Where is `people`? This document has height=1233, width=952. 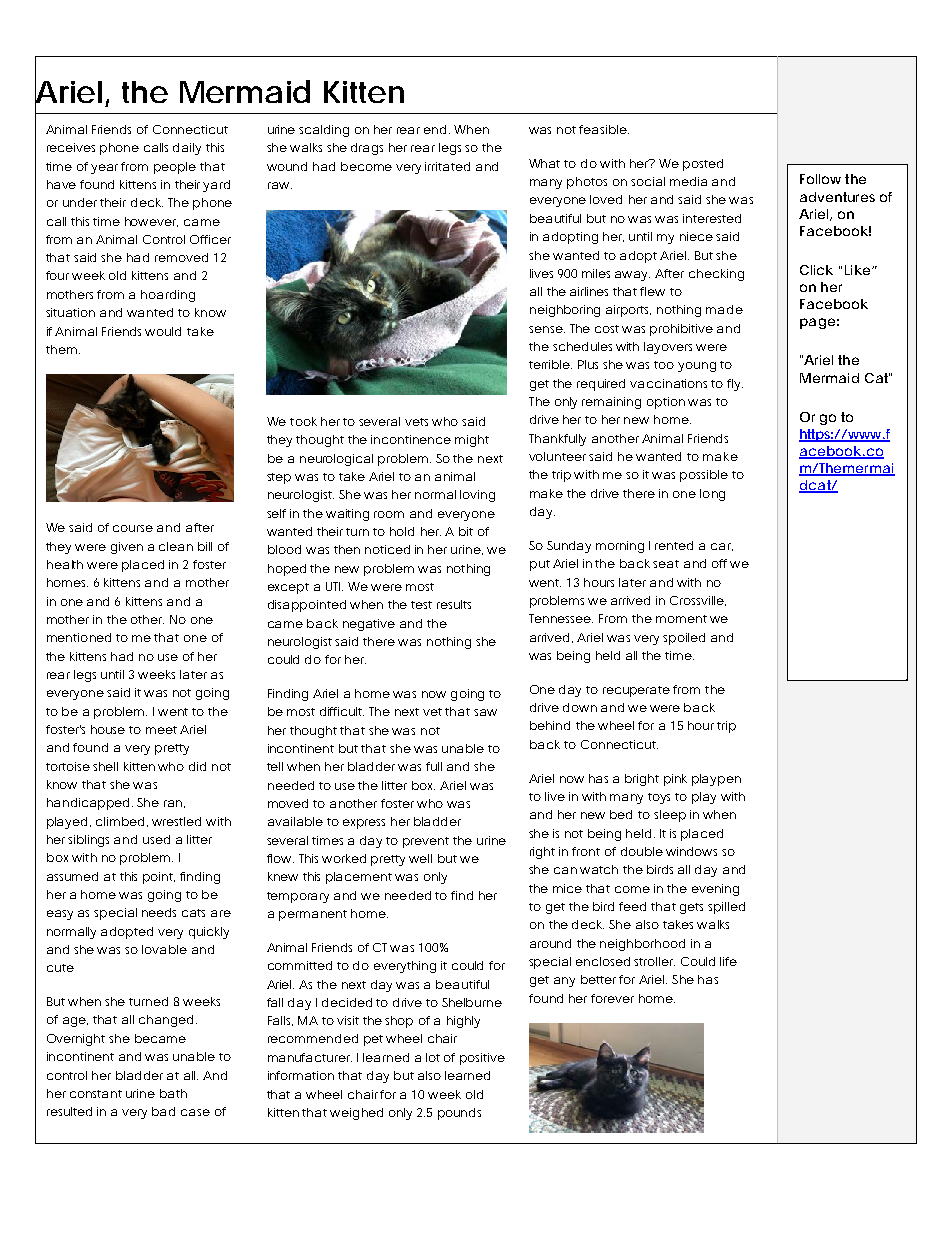
people is located at coordinates (175, 168).
